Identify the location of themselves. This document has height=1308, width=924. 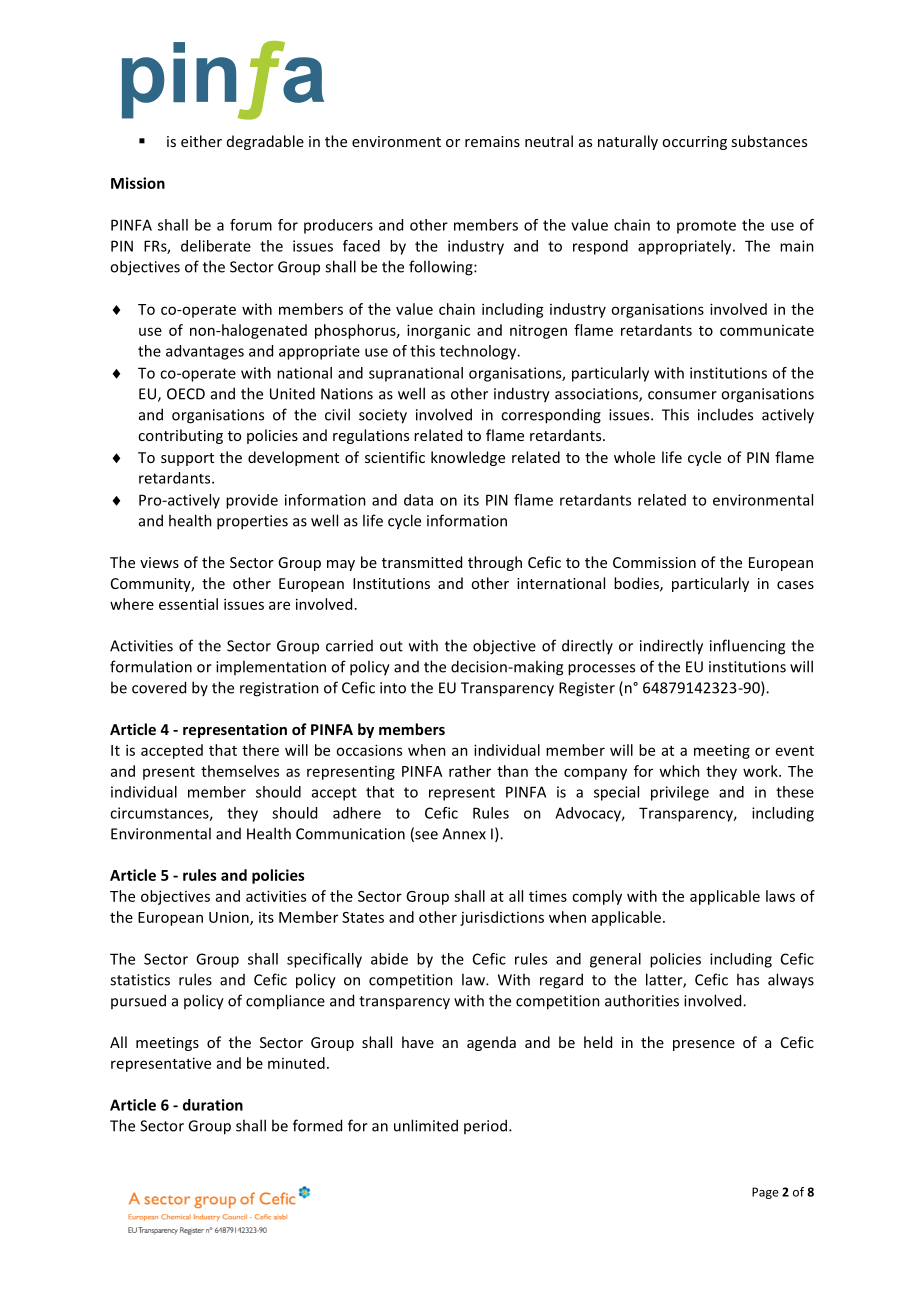
(240, 771).
